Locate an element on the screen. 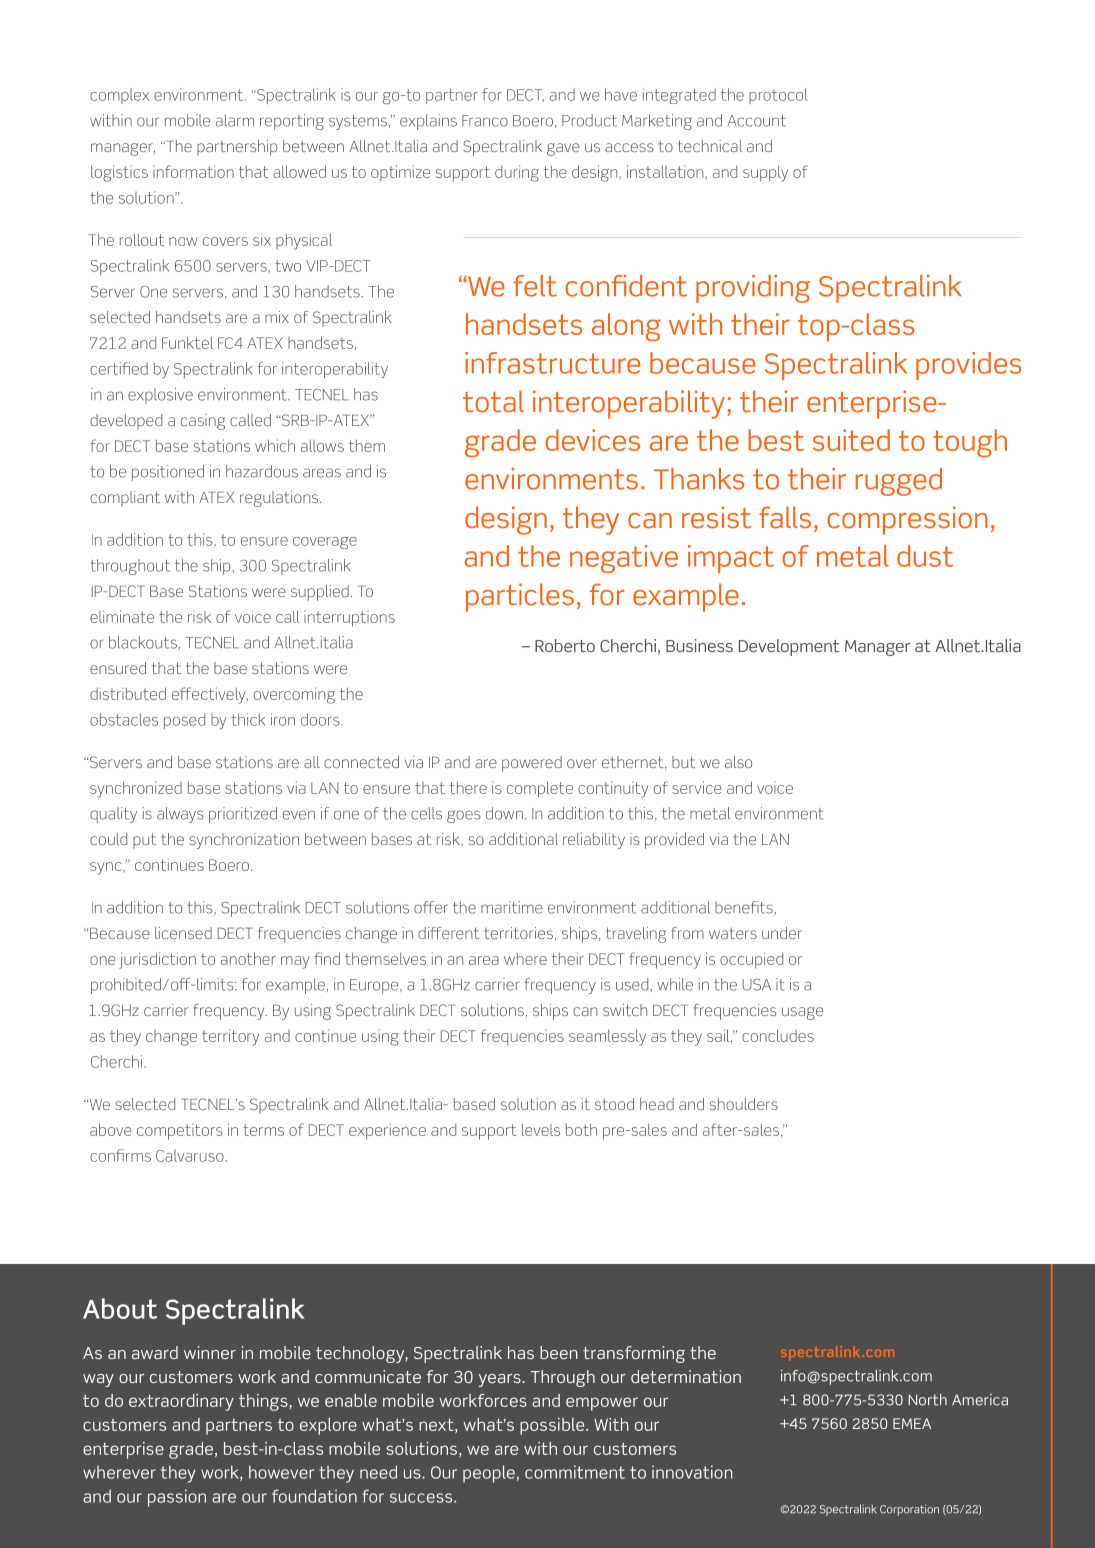  eliminate is located at coordinates (122, 616).
